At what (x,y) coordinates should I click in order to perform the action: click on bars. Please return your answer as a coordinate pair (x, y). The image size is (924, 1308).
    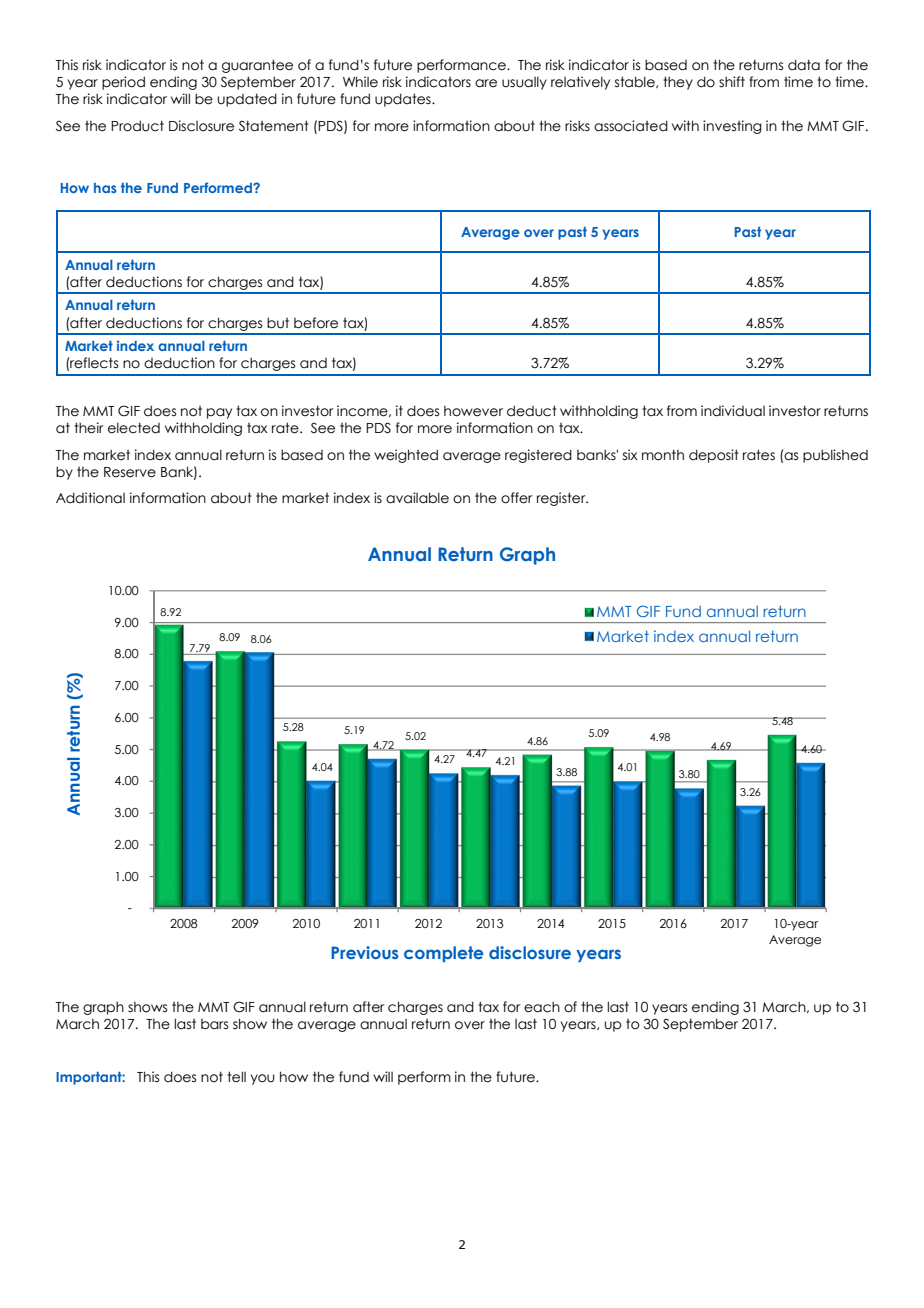
    Looking at the image, I should click on (214, 1024).
